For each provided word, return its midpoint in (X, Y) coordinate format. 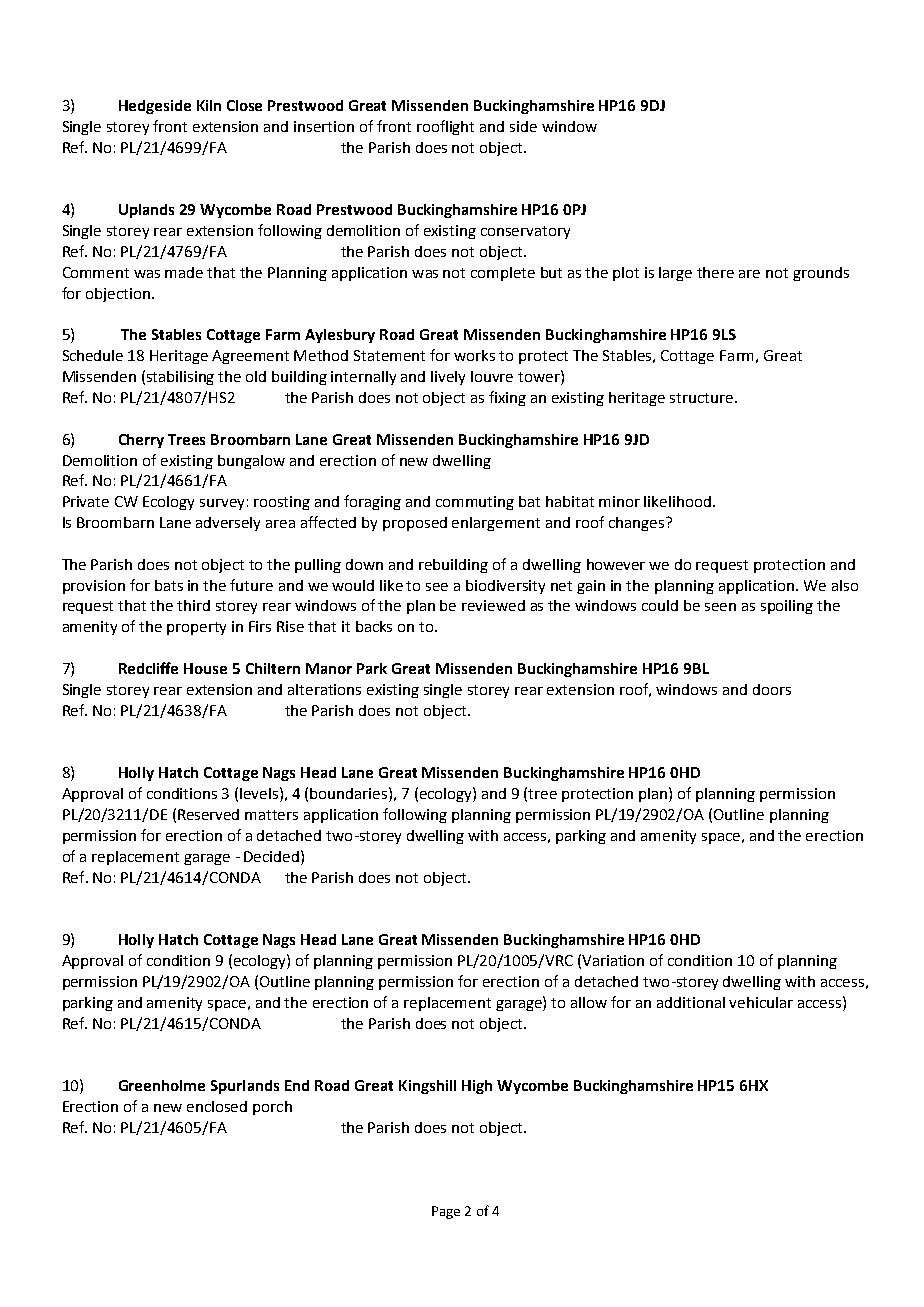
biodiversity (505, 587)
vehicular (761, 1002)
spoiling (787, 607)
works (474, 355)
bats (169, 585)
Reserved (208, 814)
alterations (324, 689)
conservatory (525, 232)
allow (589, 1002)
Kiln (209, 105)
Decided (273, 856)
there (715, 272)
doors (772, 689)
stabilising (180, 378)
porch (272, 1108)
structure (703, 398)
